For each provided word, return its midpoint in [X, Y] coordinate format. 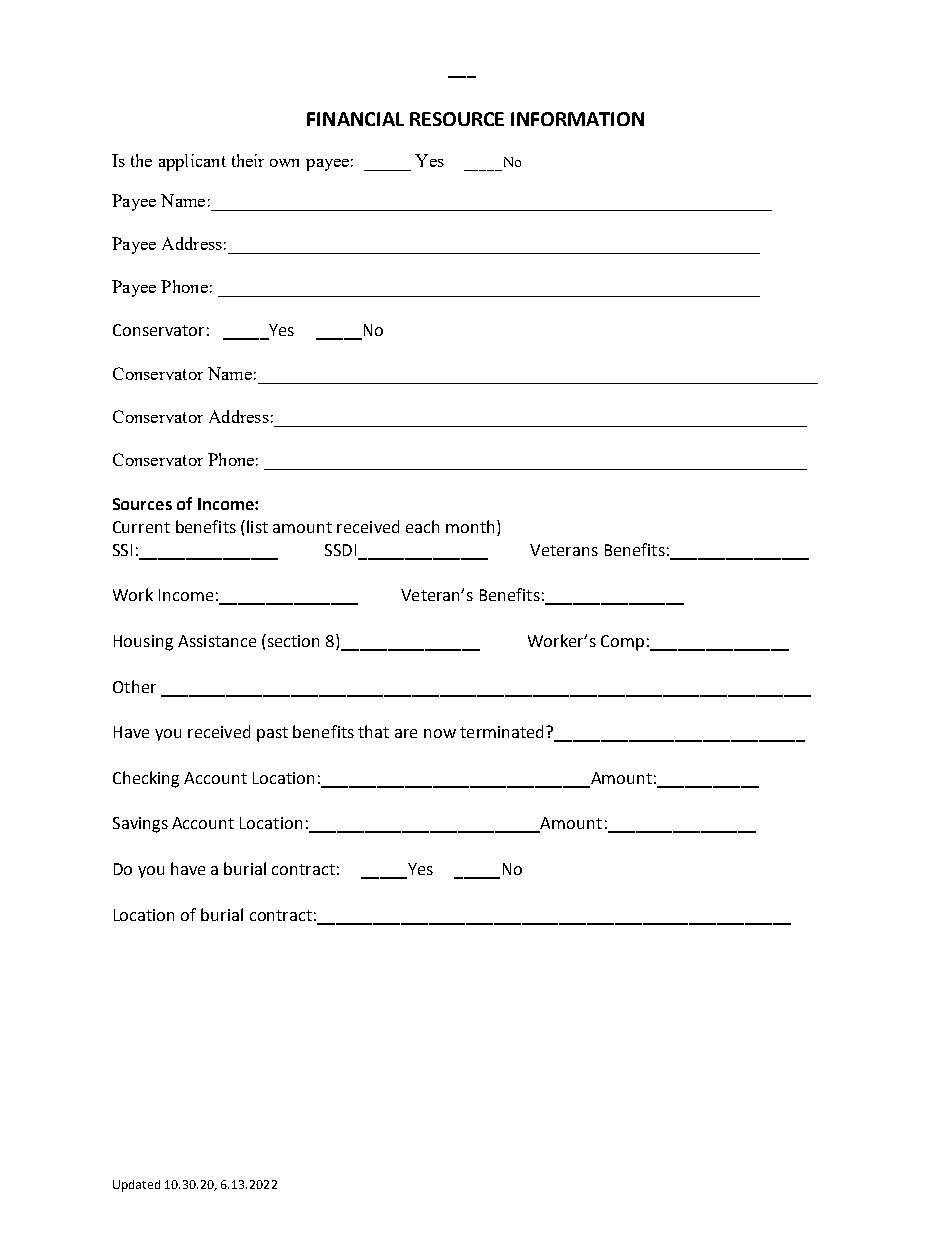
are [406, 733]
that [373, 731]
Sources [142, 504]
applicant [192, 162]
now [440, 733]
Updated [136, 1186]
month [470, 526]
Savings [140, 825]
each [422, 526]
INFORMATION [577, 119]
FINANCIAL [355, 119]
